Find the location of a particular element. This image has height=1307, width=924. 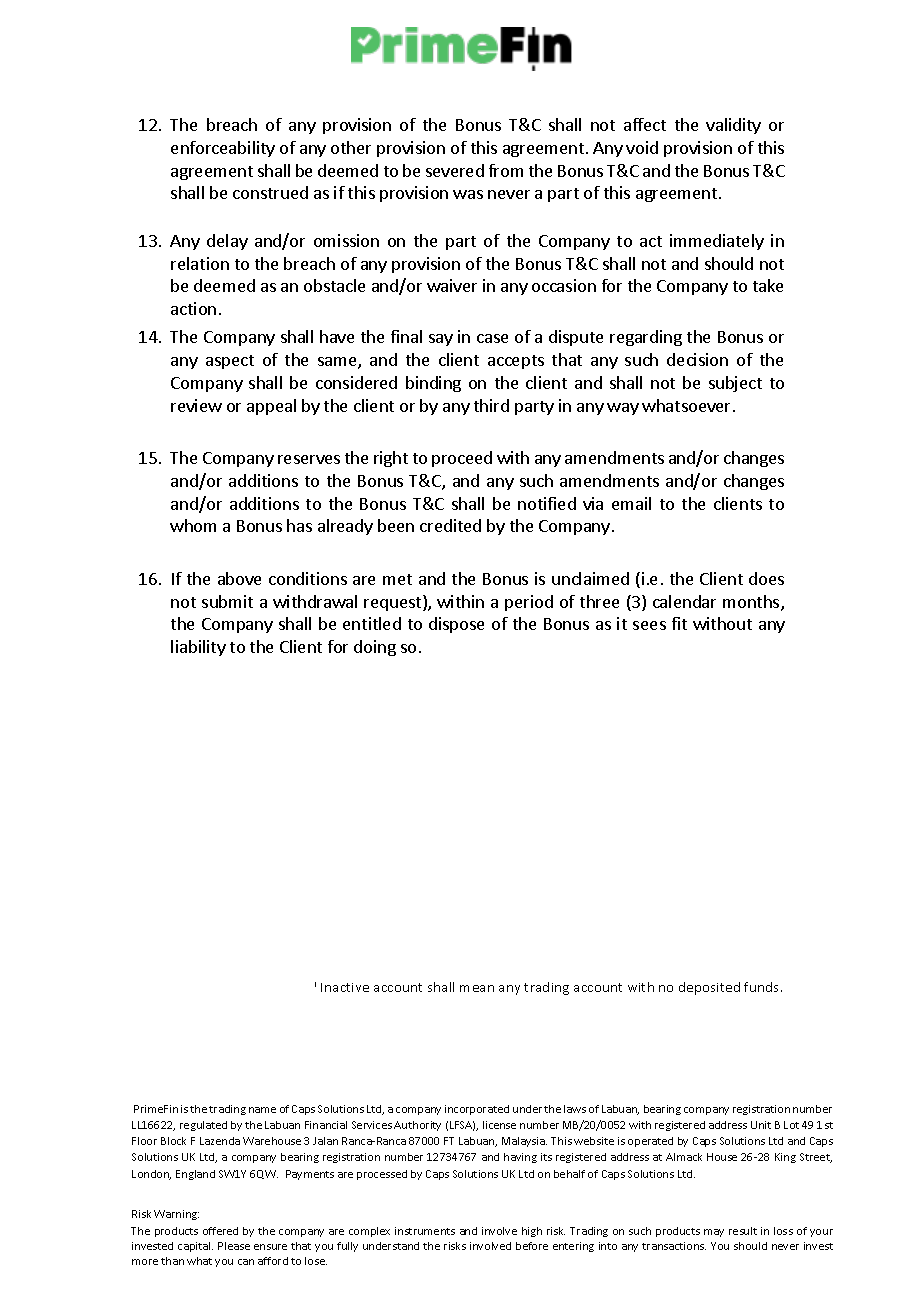

funds is located at coordinates (763, 987).
